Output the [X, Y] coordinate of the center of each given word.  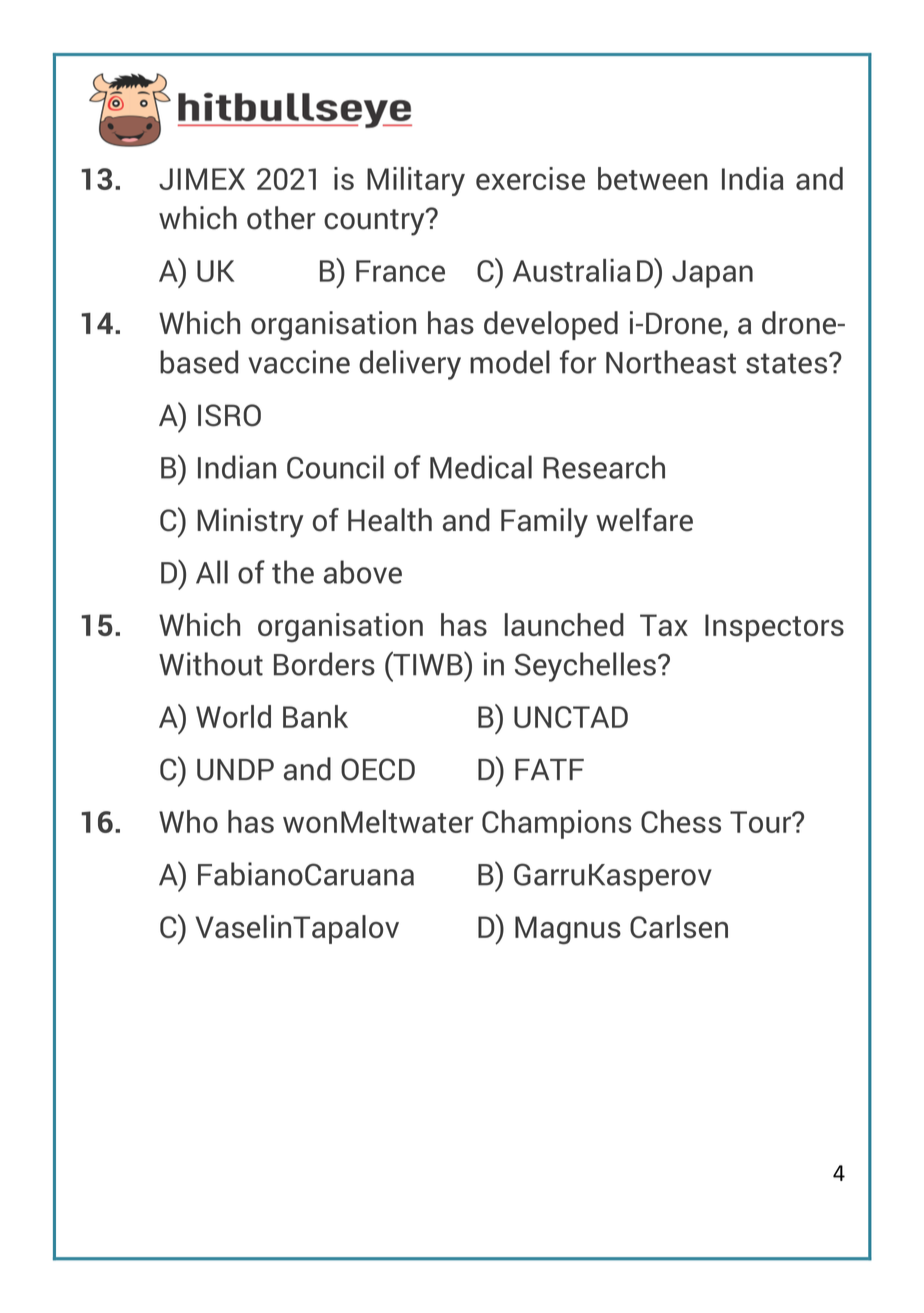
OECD [378, 769]
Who [188, 821]
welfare [644, 520]
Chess [681, 821]
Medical [481, 467]
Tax [664, 625]
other [281, 218]
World [233, 716]
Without [211, 664]
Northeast [671, 362]
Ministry [250, 523]
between [653, 178]
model [510, 362]
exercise [530, 178]
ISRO [229, 415]
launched [564, 624]
